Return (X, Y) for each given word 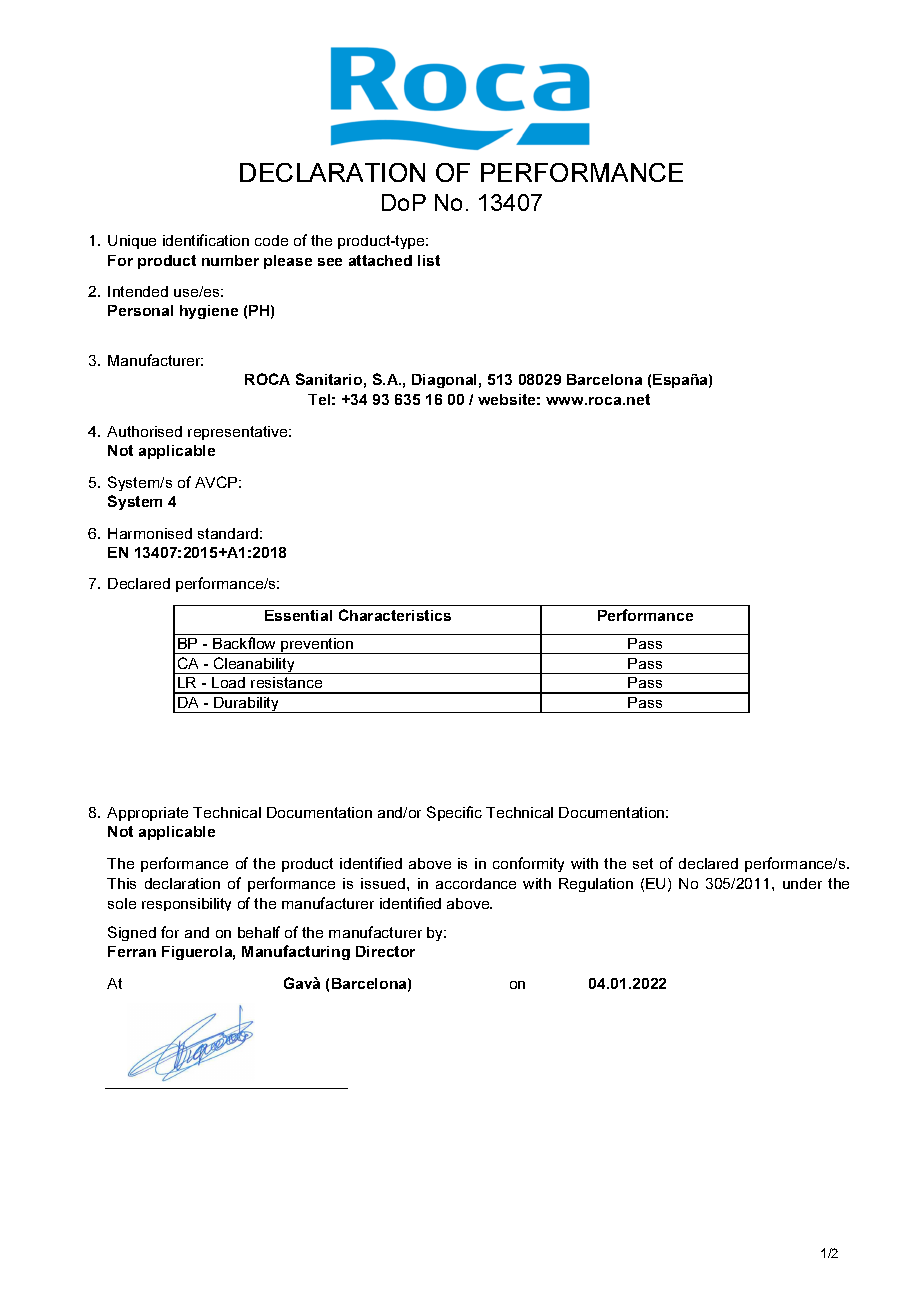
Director (385, 951)
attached (380, 260)
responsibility (186, 904)
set (643, 863)
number (230, 260)
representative (239, 433)
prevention (317, 646)
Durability (246, 705)
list (429, 260)
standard (228, 533)
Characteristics (395, 615)
